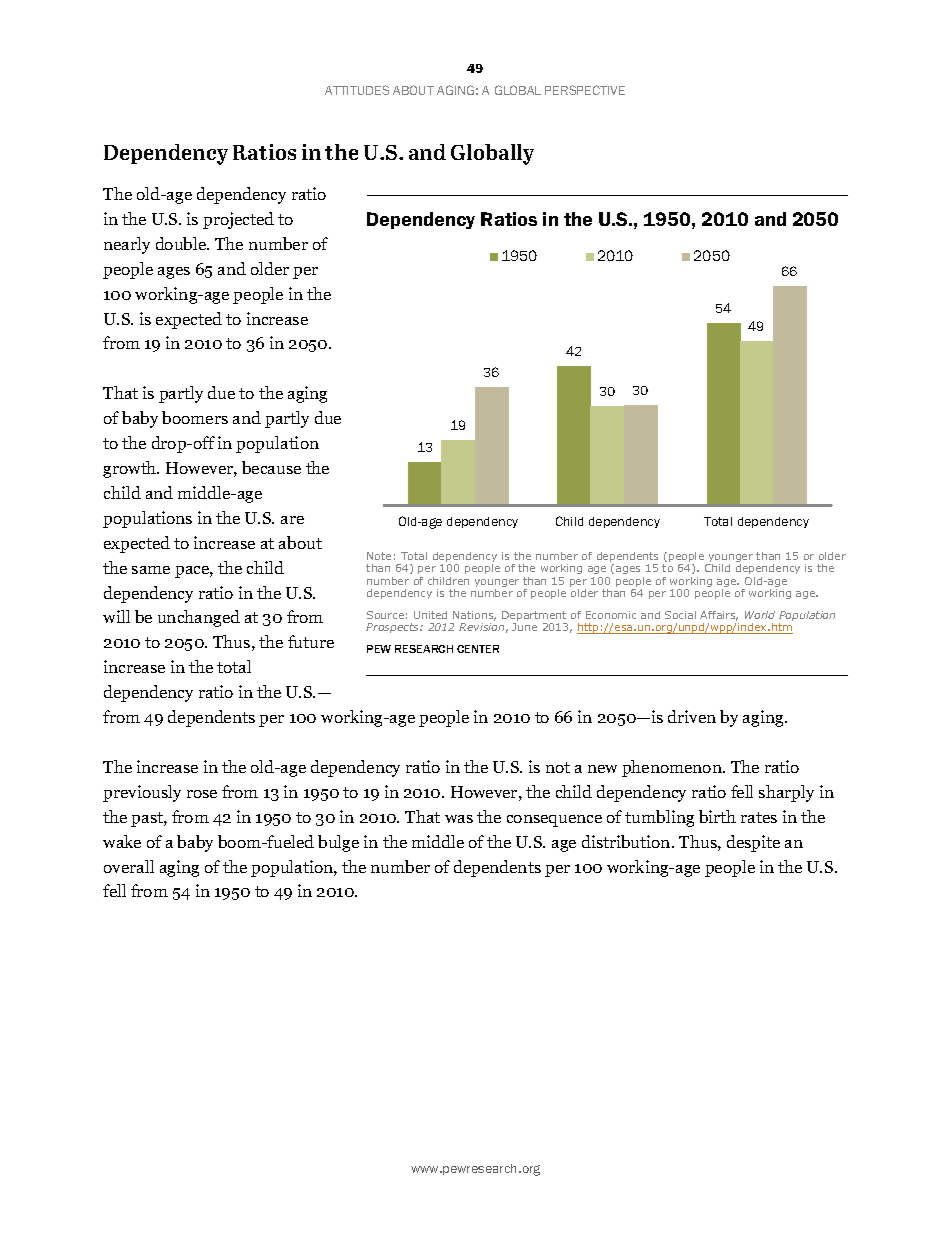  I want to click on World, so click(760, 615).
